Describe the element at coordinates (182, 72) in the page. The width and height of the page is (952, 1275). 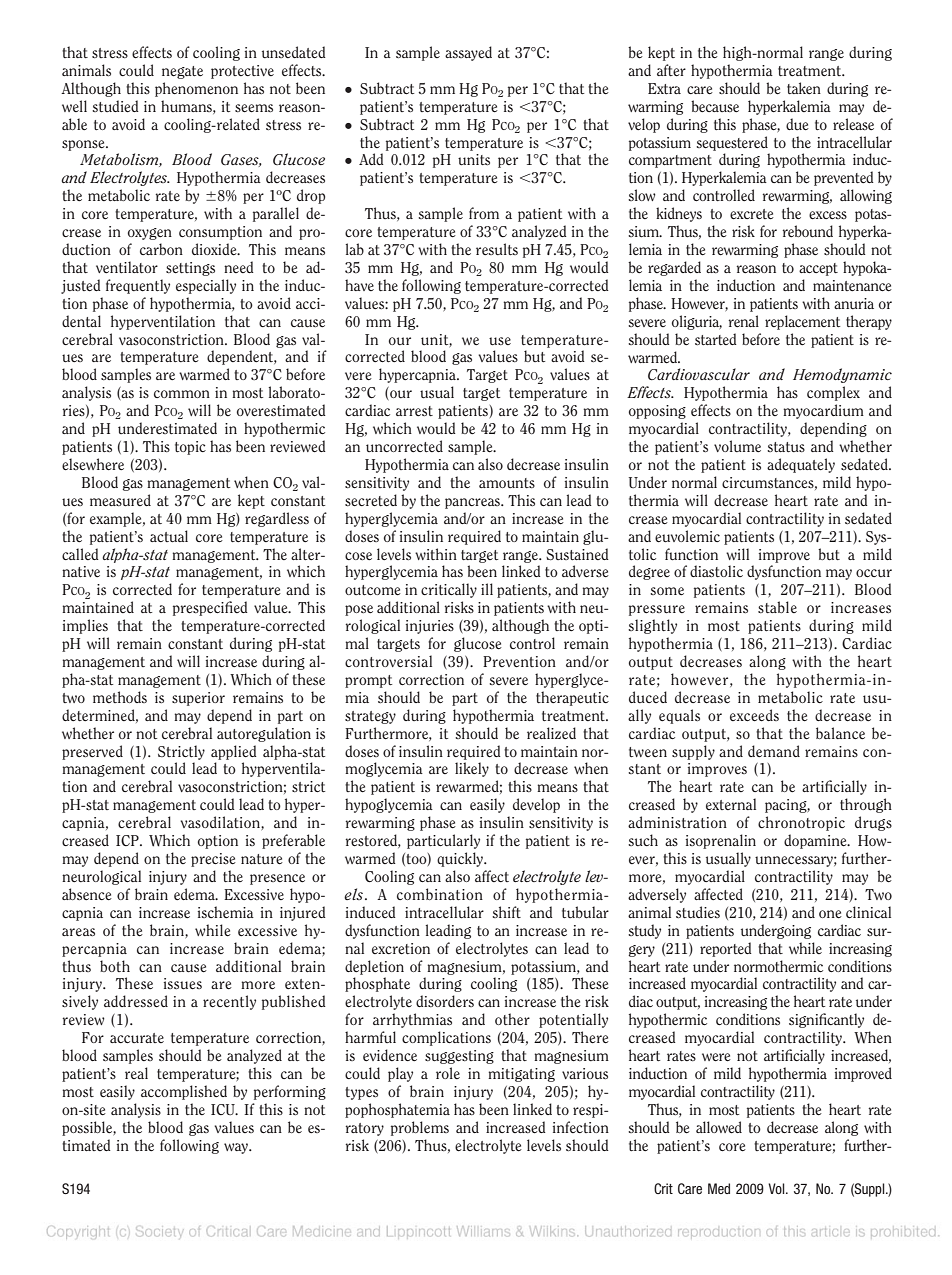
I see `negate` at that location.
